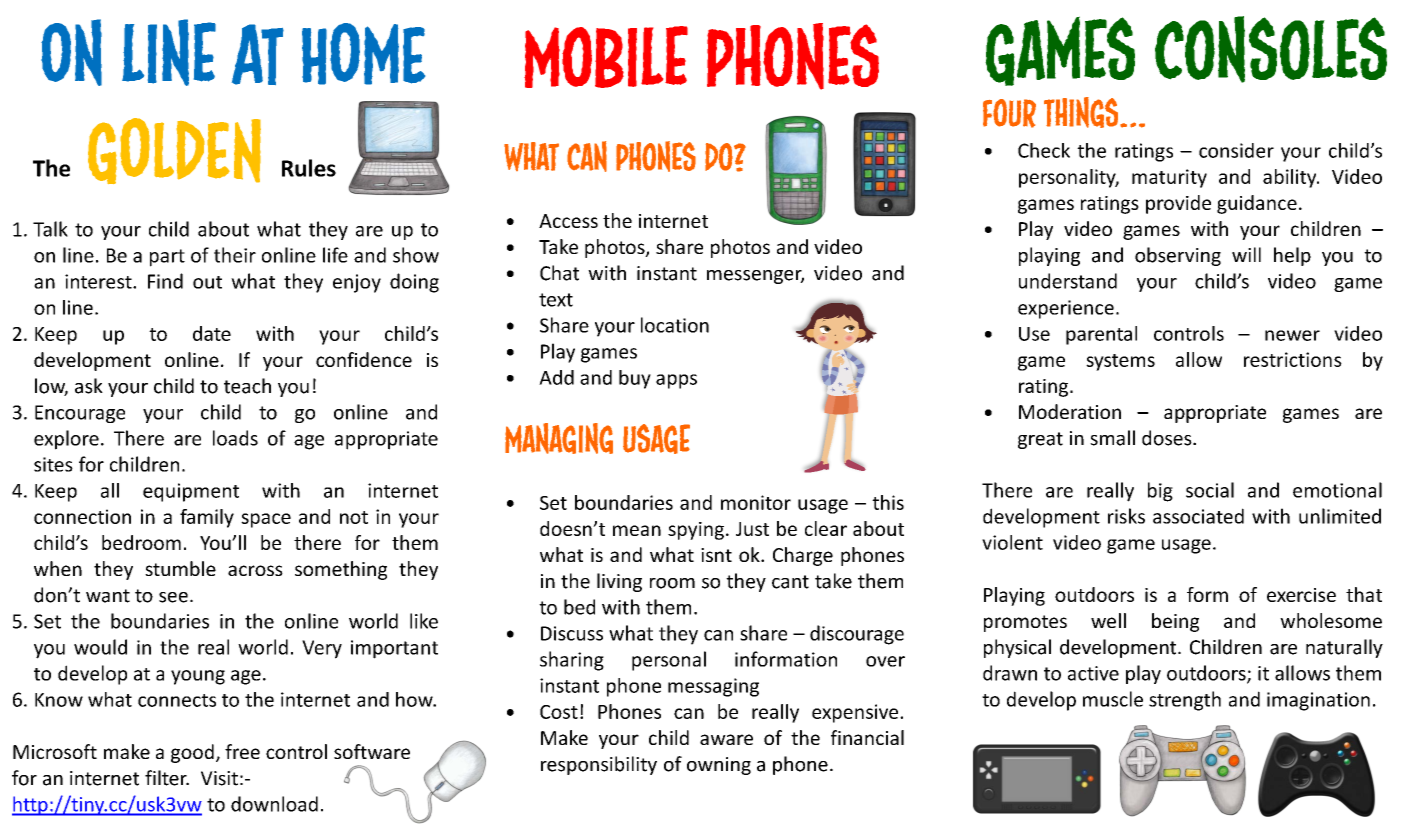 The width and height of the screenshot is (1412, 840). I want to click on owning, so click(719, 766).
